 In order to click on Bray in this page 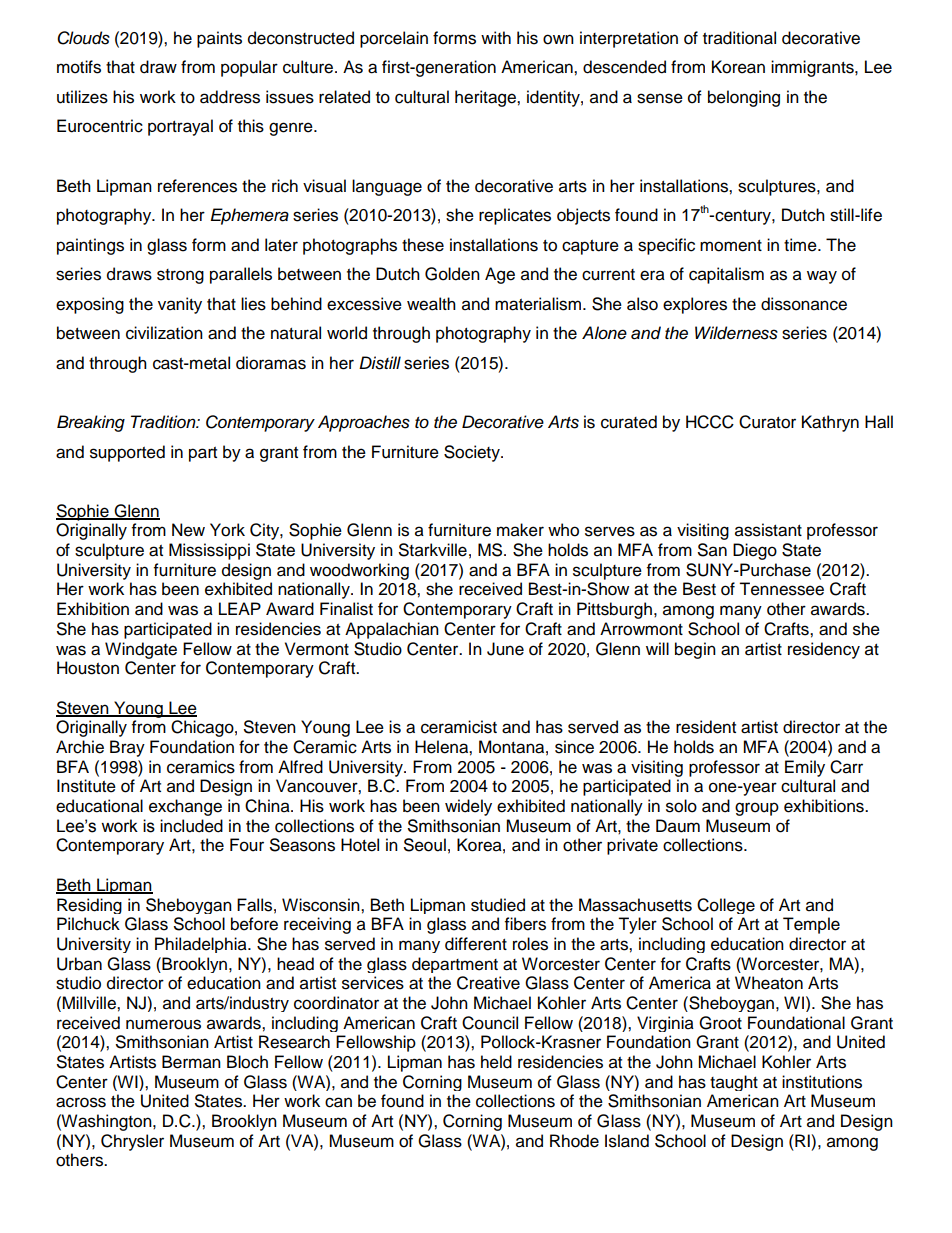, I will do `click(127, 748)`.
